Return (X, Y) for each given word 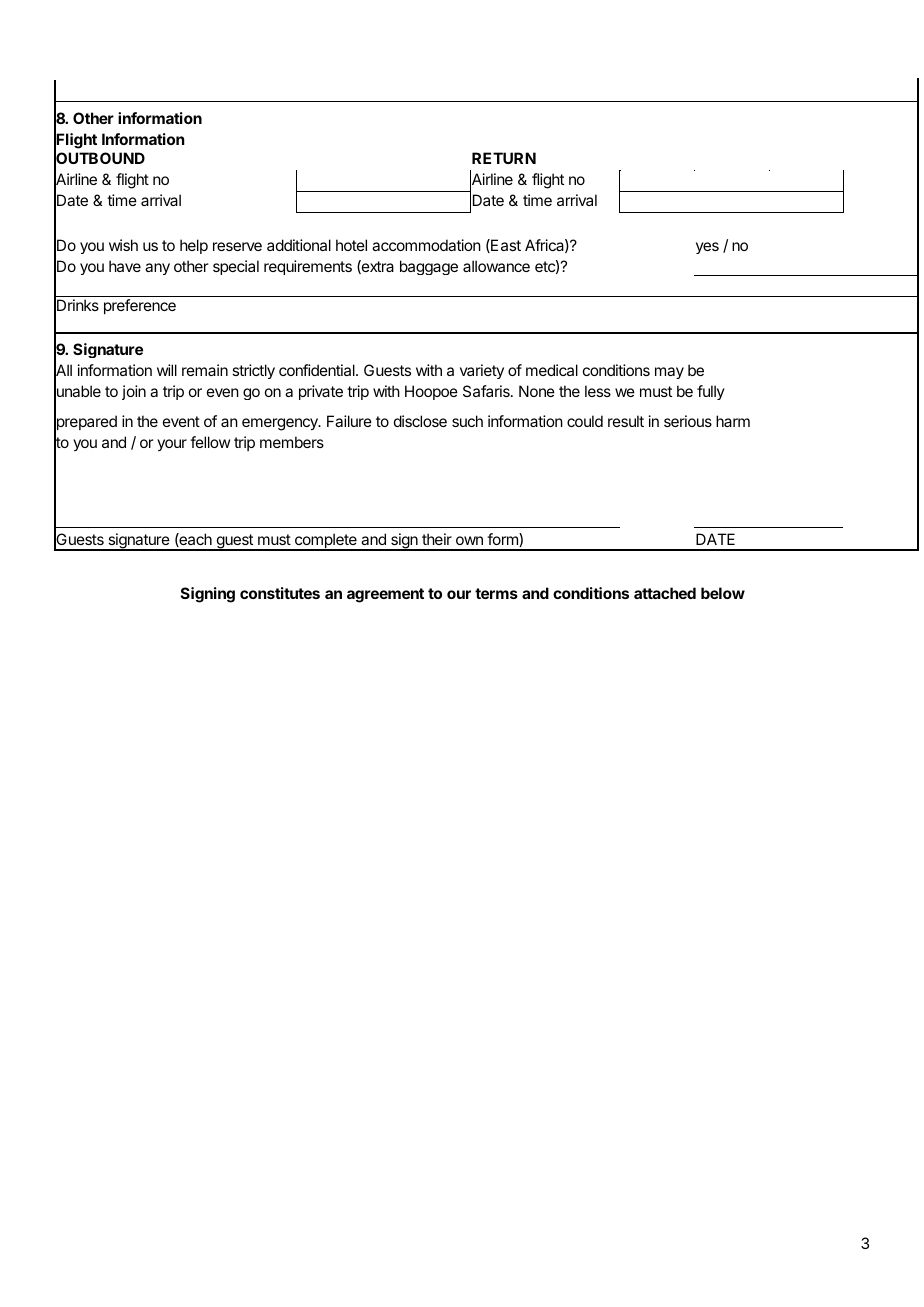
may (669, 373)
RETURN (504, 158)
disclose (420, 421)
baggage (429, 267)
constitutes (280, 593)
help (194, 246)
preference (140, 306)
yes (707, 248)
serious (688, 421)
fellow (210, 442)
